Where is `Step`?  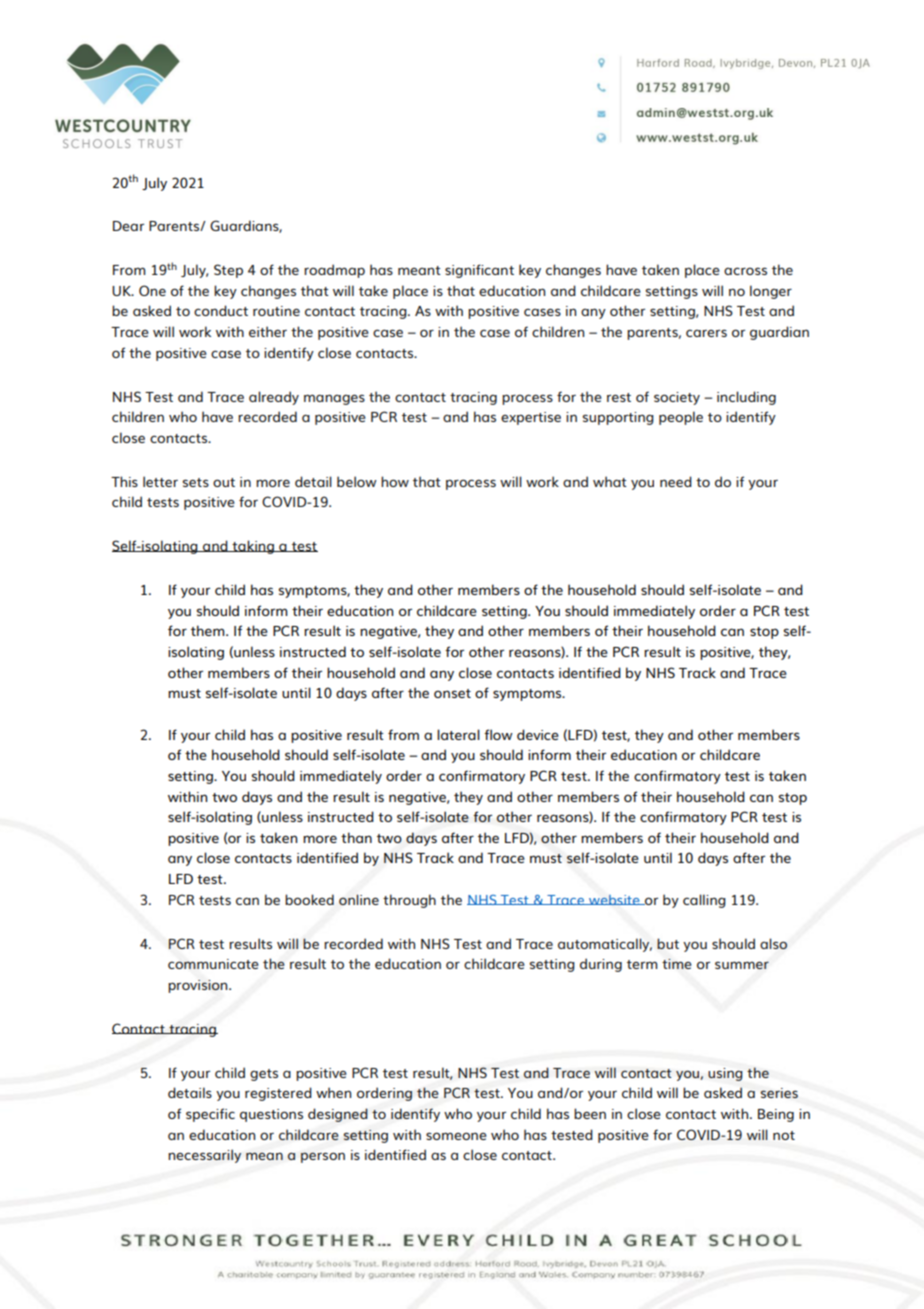 Step is located at coordinates (228, 271).
